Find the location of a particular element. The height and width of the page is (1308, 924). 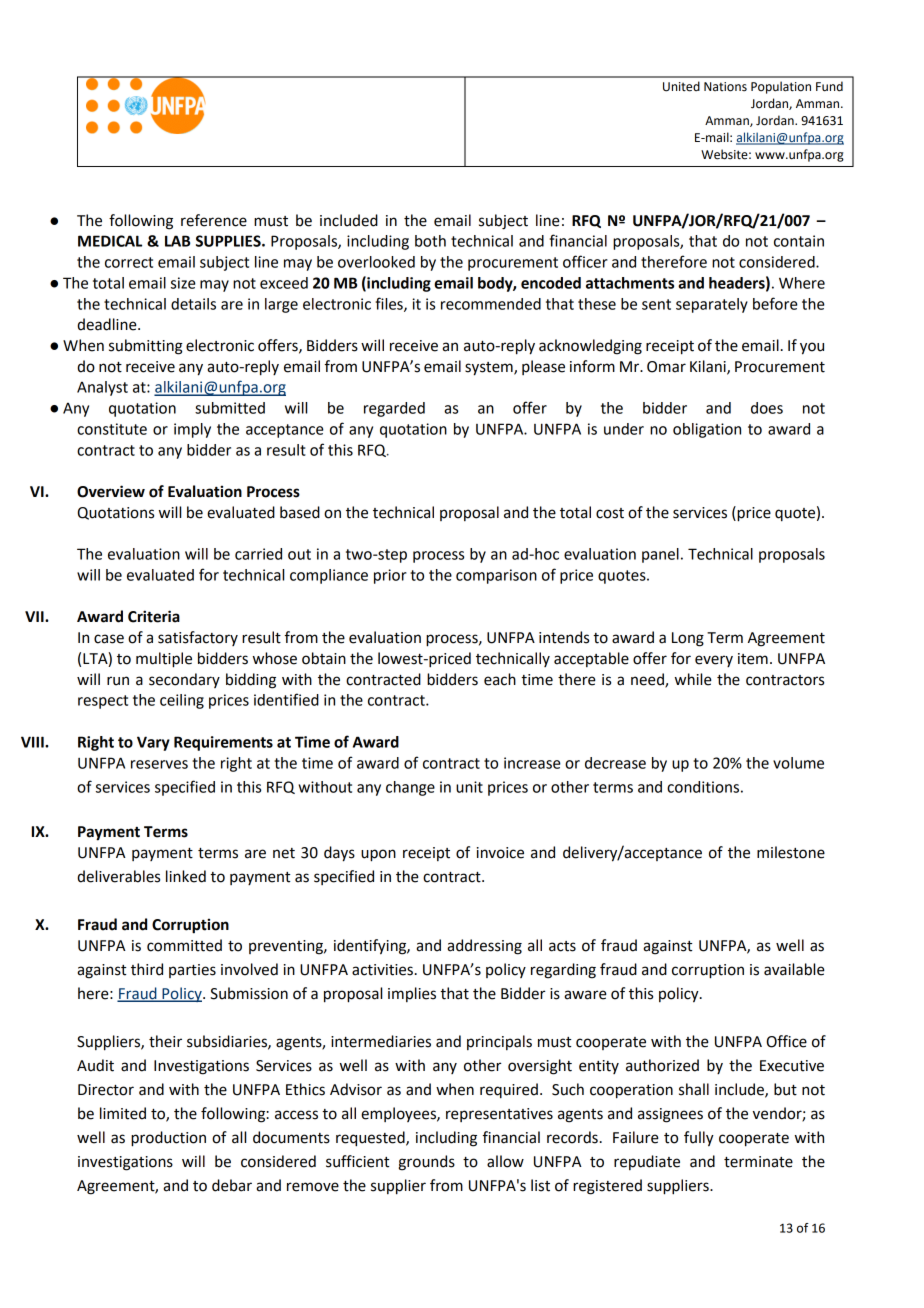

production is located at coordinates (168, 1139).
